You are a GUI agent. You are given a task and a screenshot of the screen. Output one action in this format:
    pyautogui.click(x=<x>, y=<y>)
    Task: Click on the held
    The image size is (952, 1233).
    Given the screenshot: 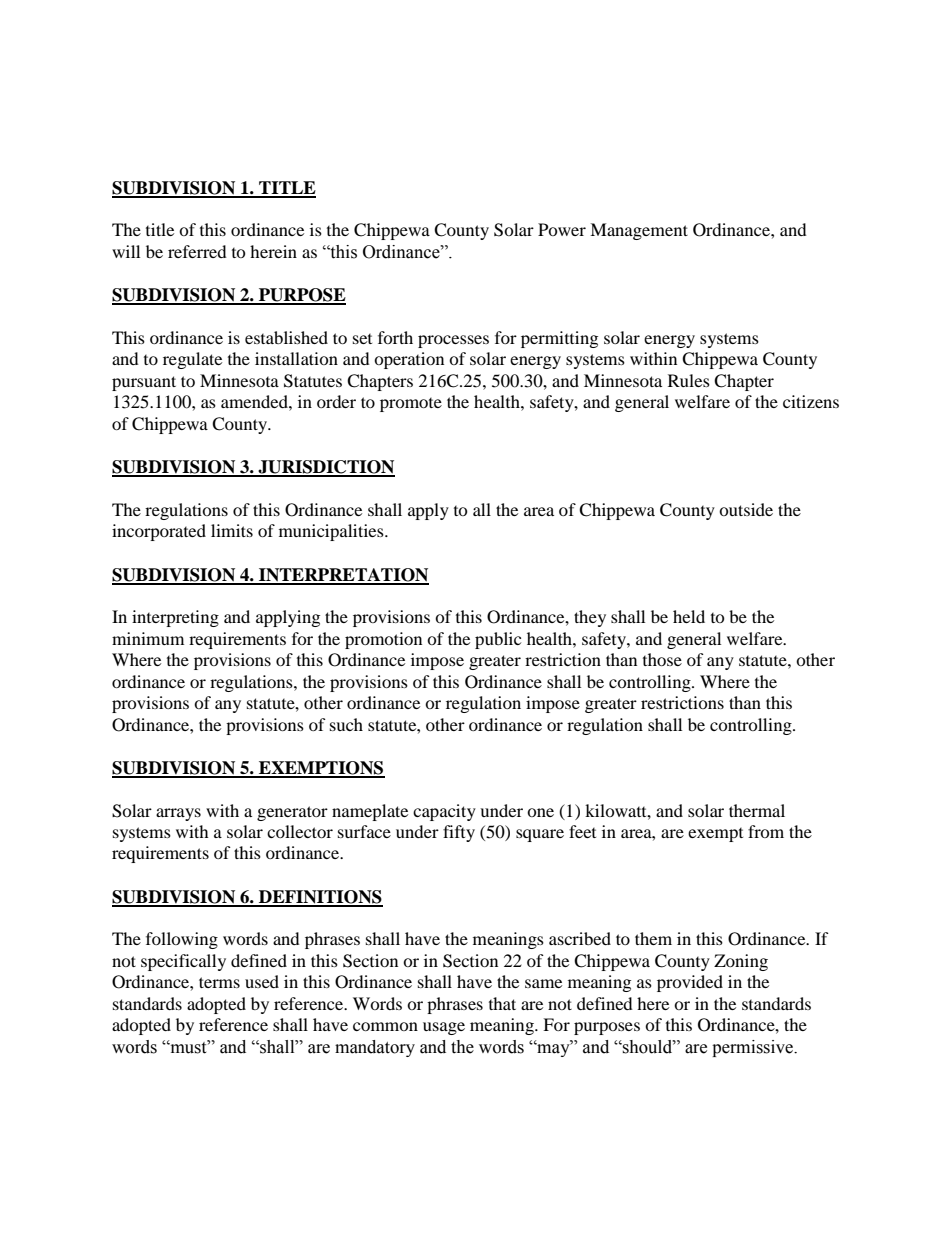 What is the action you would take?
    pyautogui.click(x=689, y=616)
